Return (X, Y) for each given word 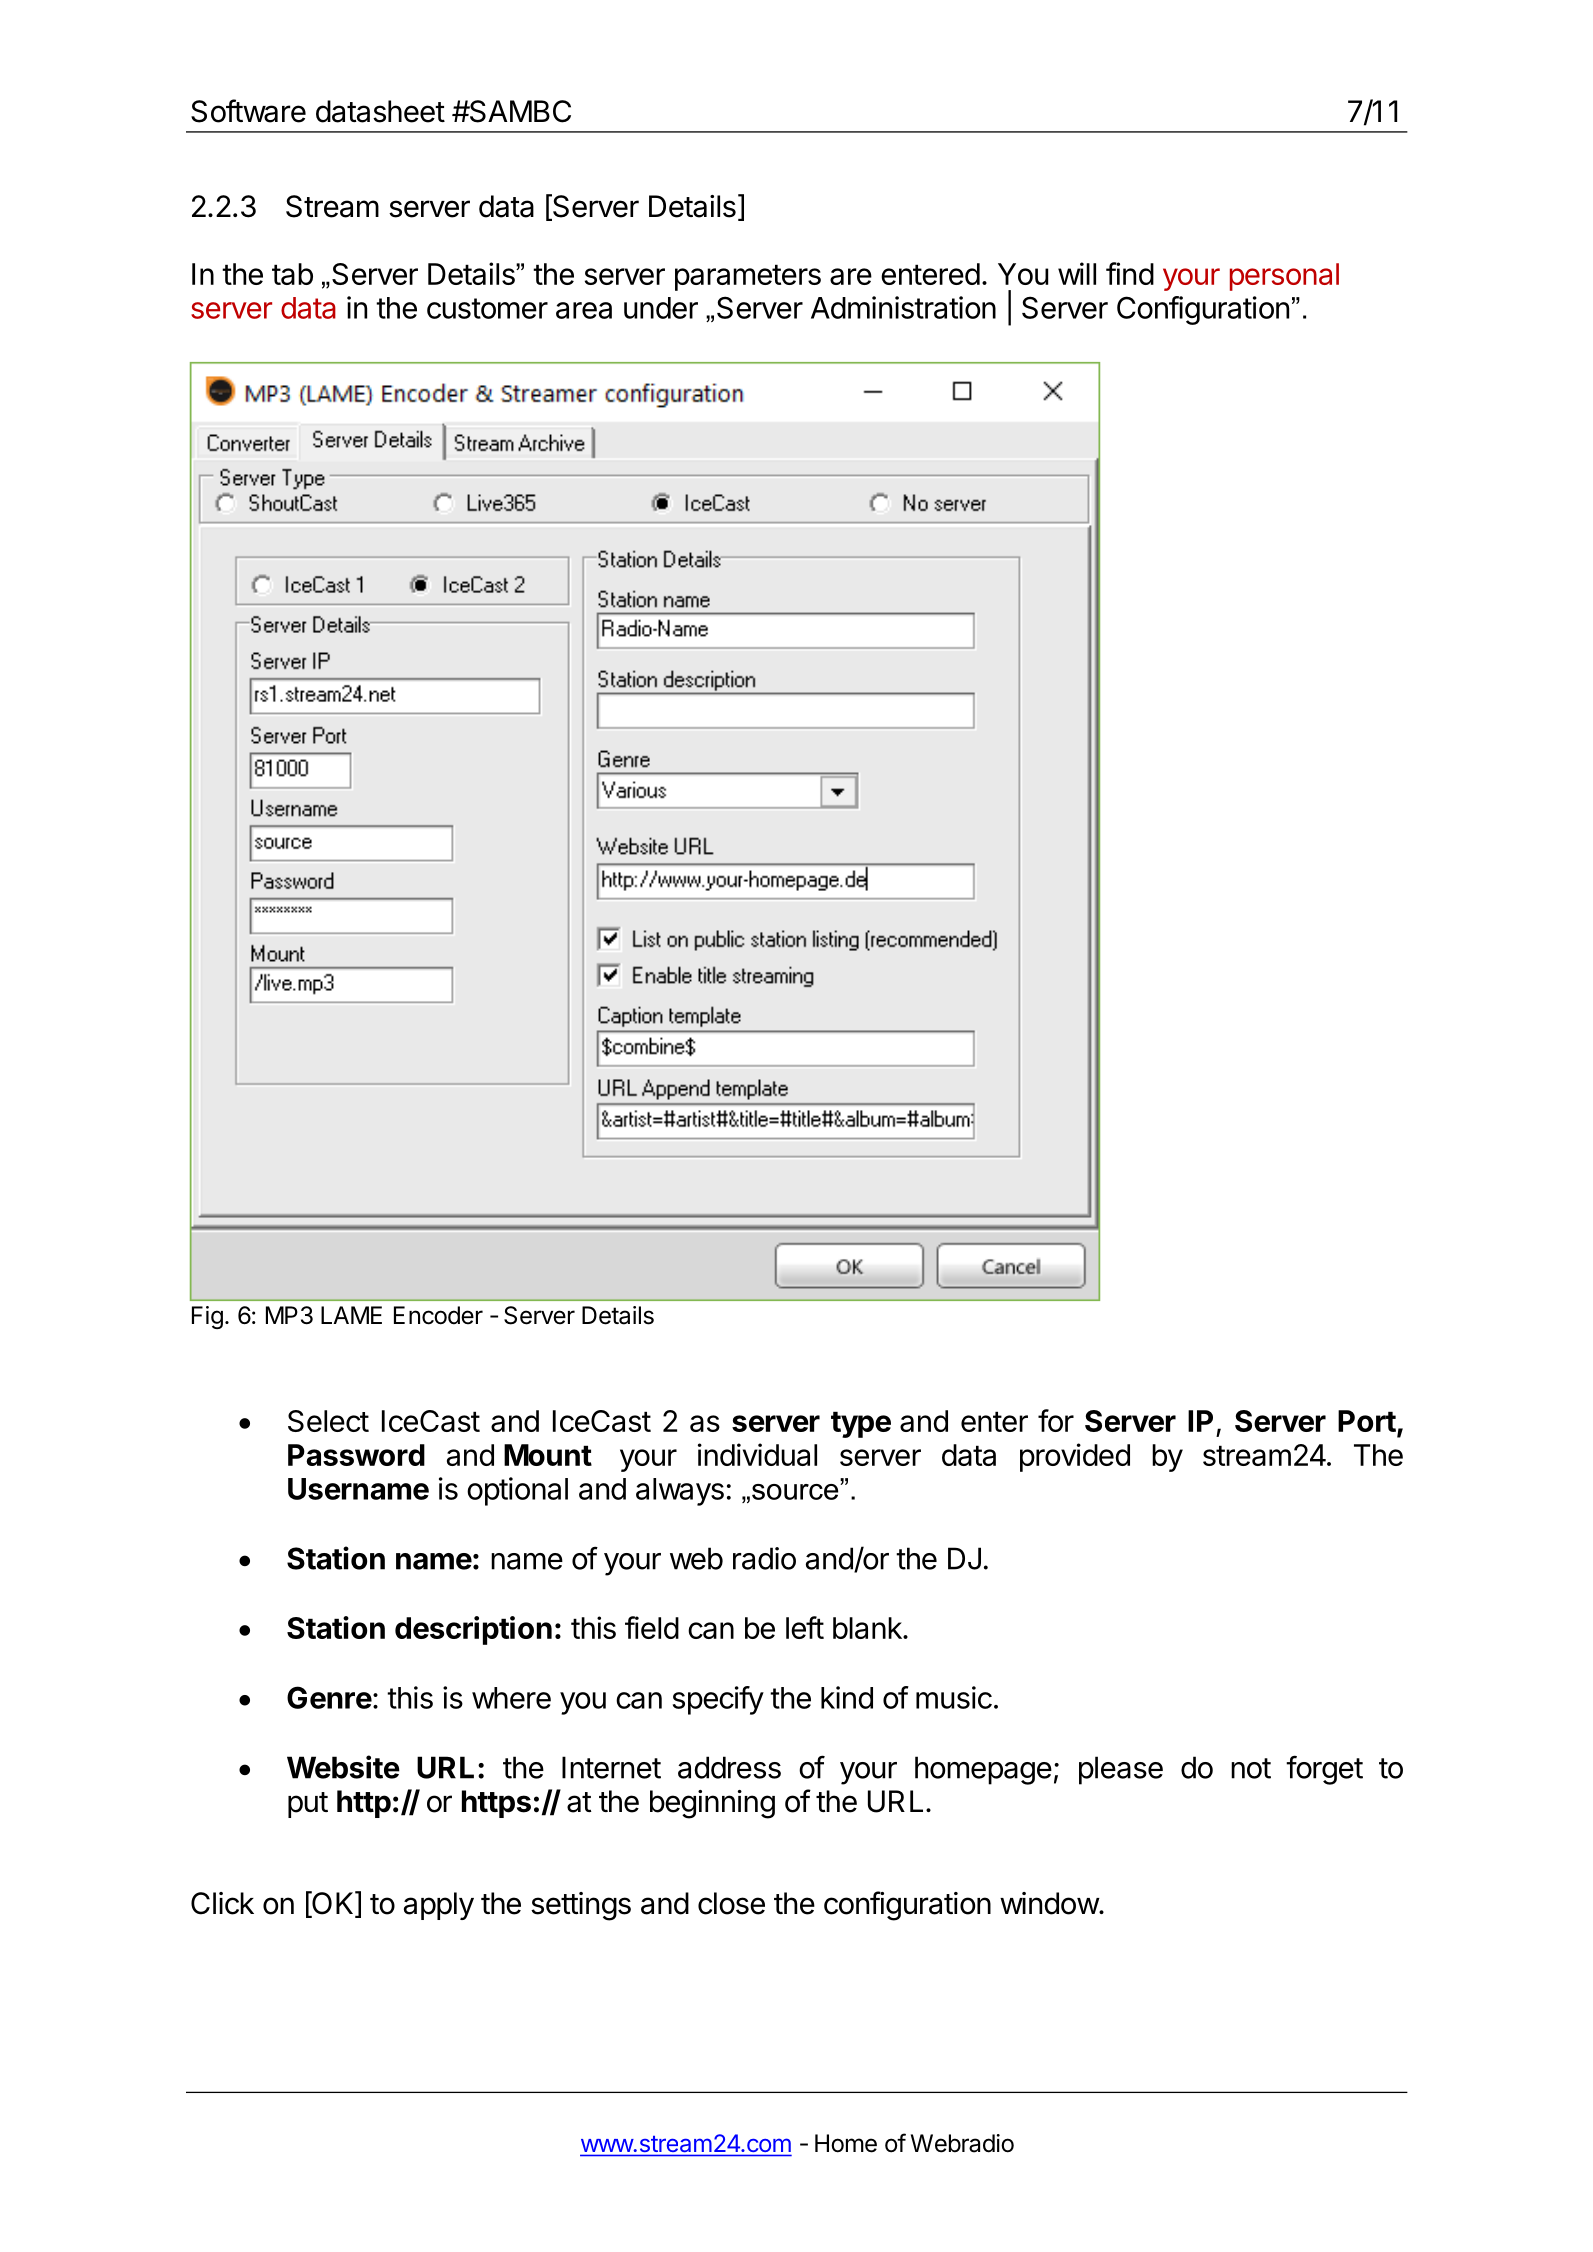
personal (1284, 277)
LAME (351, 1315)
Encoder (438, 1315)
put (308, 1805)
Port (1367, 1421)
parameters (748, 277)
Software (248, 111)
